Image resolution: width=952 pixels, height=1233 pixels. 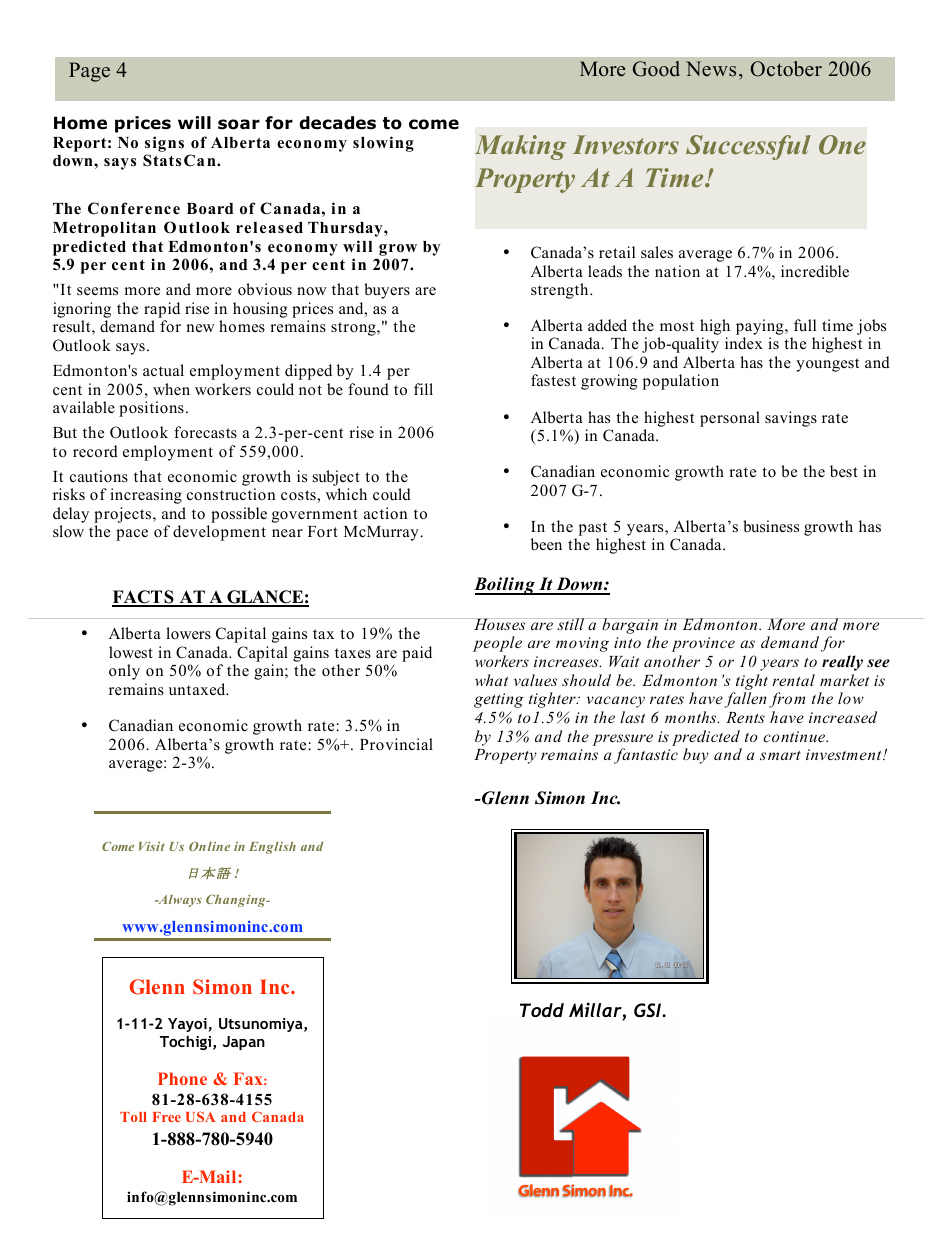 I want to click on index, so click(x=744, y=343).
